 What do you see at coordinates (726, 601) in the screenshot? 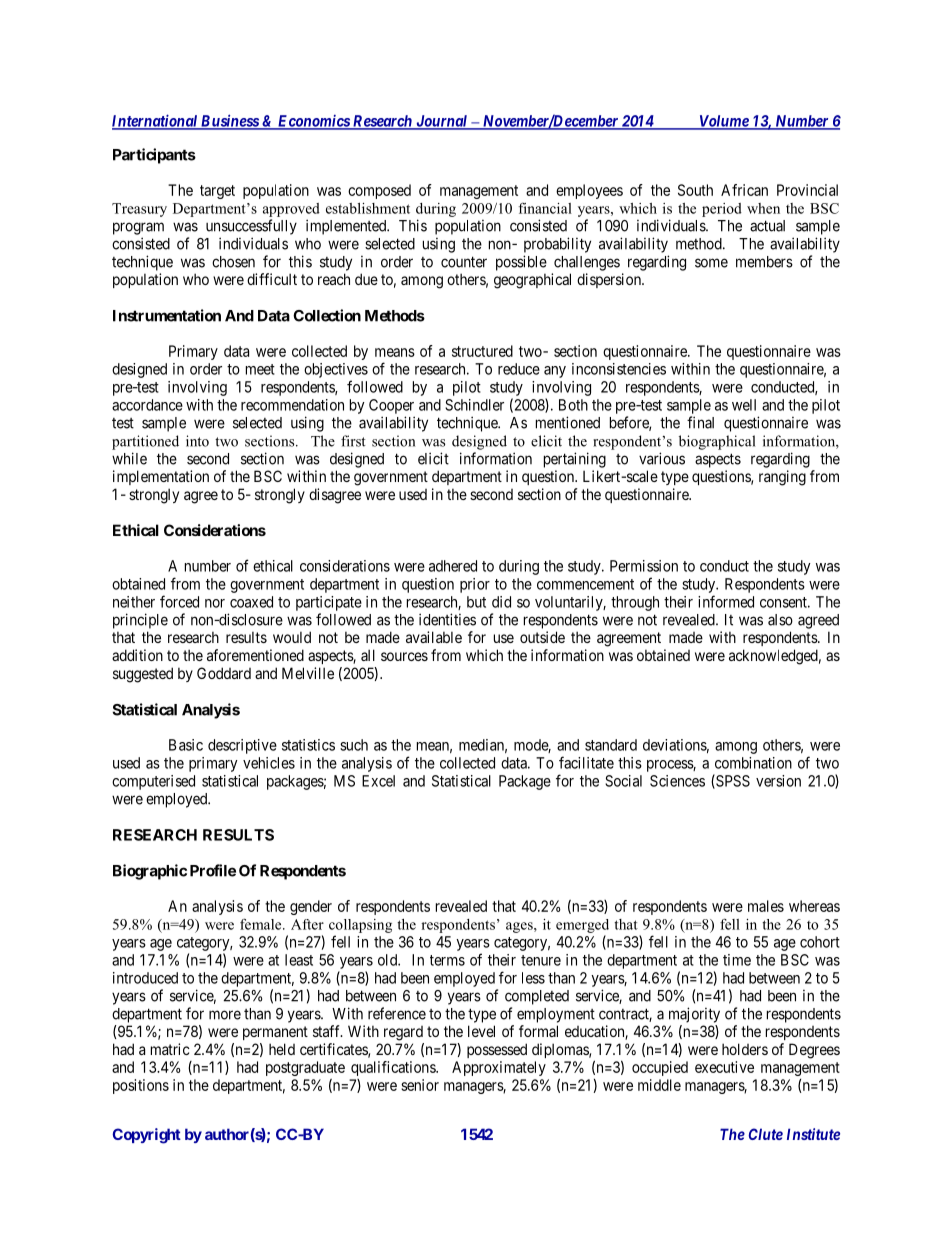
I see `informed` at bounding box center [726, 601].
